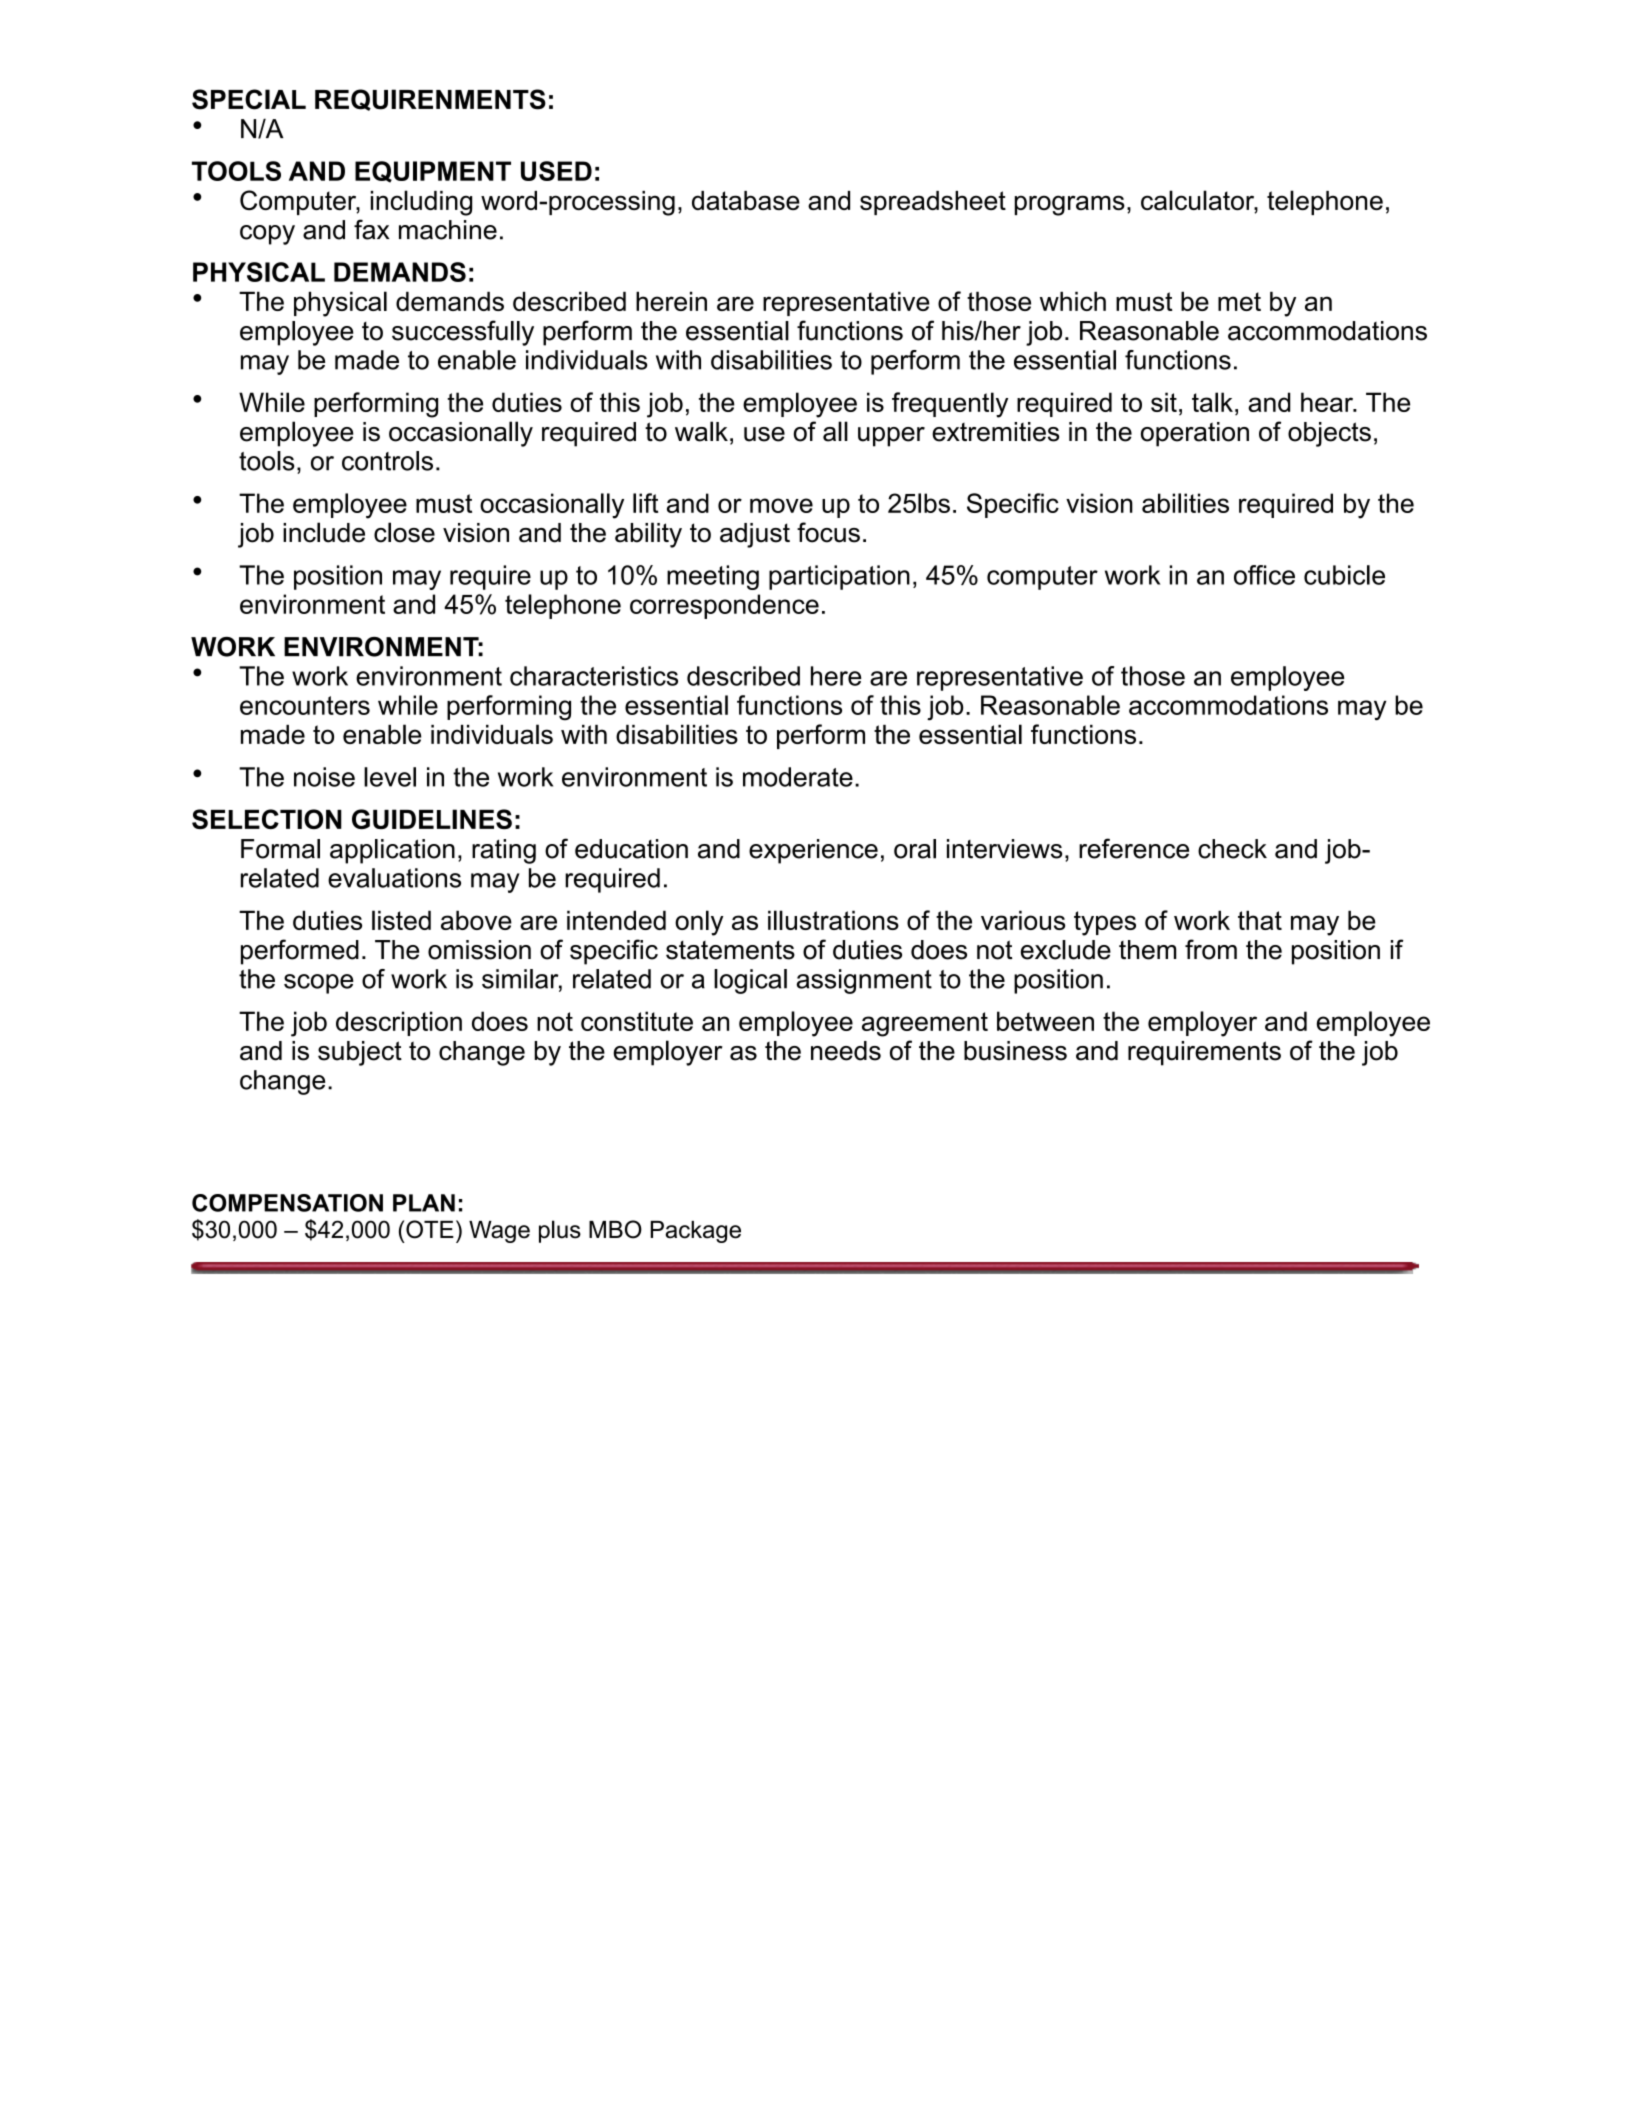  Describe the element at coordinates (746, 200) in the page. I see `database` at that location.
